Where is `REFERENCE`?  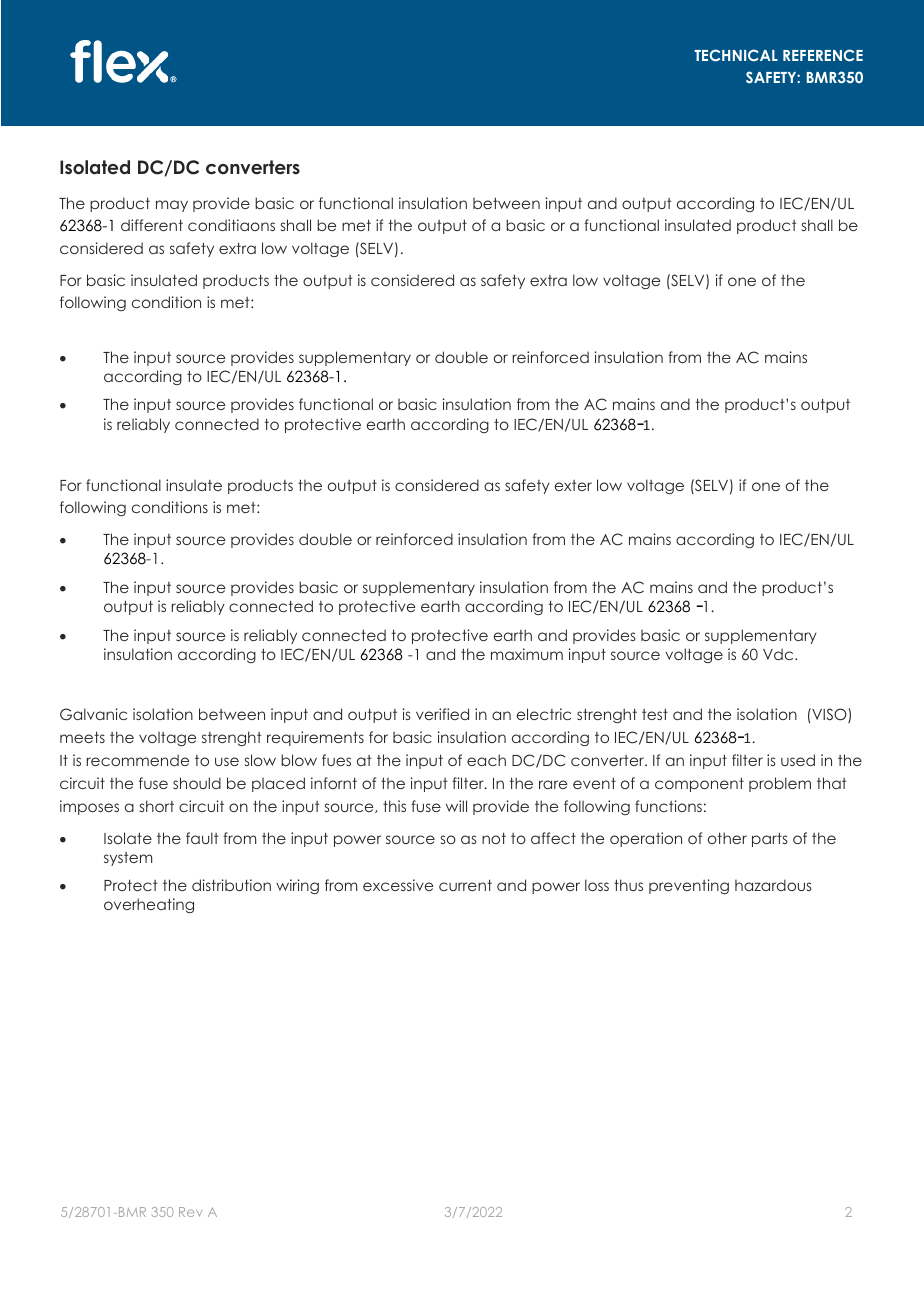
REFERENCE is located at coordinates (823, 55).
